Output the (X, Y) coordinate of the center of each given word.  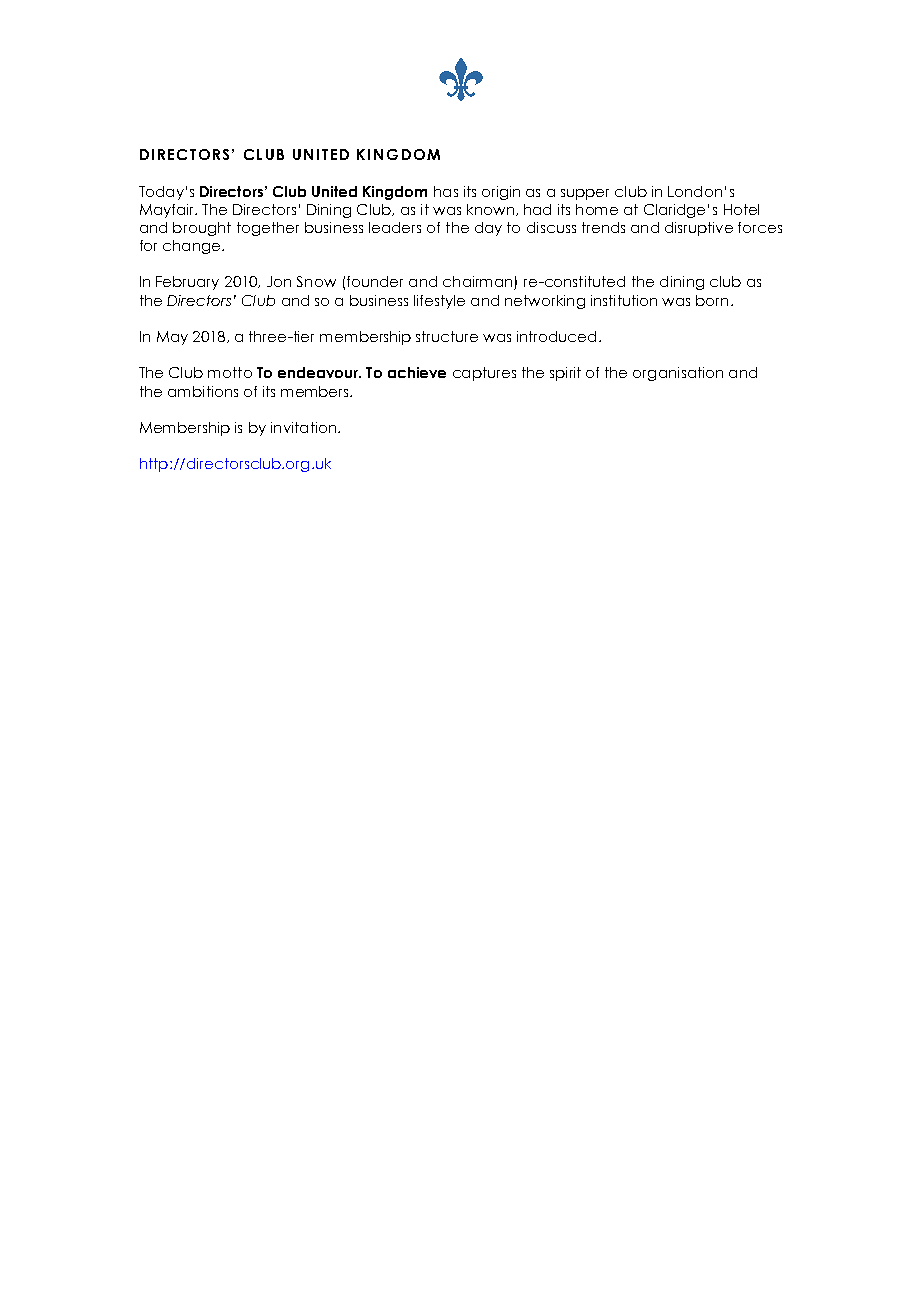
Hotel (741, 209)
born (712, 300)
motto (230, 372)
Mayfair (168, 211)
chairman (479, 283)
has (446, 191)
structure (447, 336)
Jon (279, 281)
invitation (303, 427)
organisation (678, 374)
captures (484, 374)
